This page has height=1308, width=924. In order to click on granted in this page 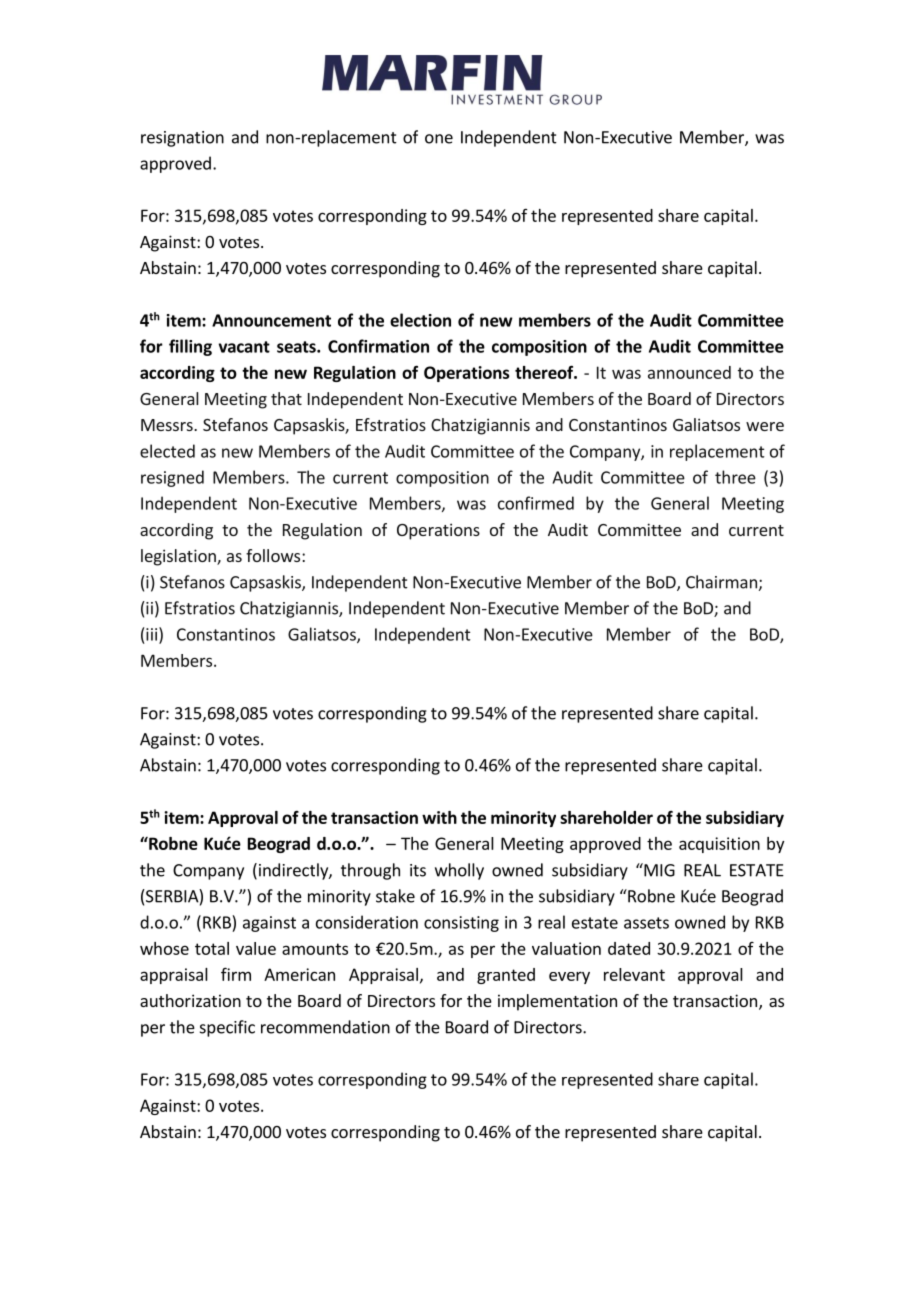, I will do `click(506, 976)`.
